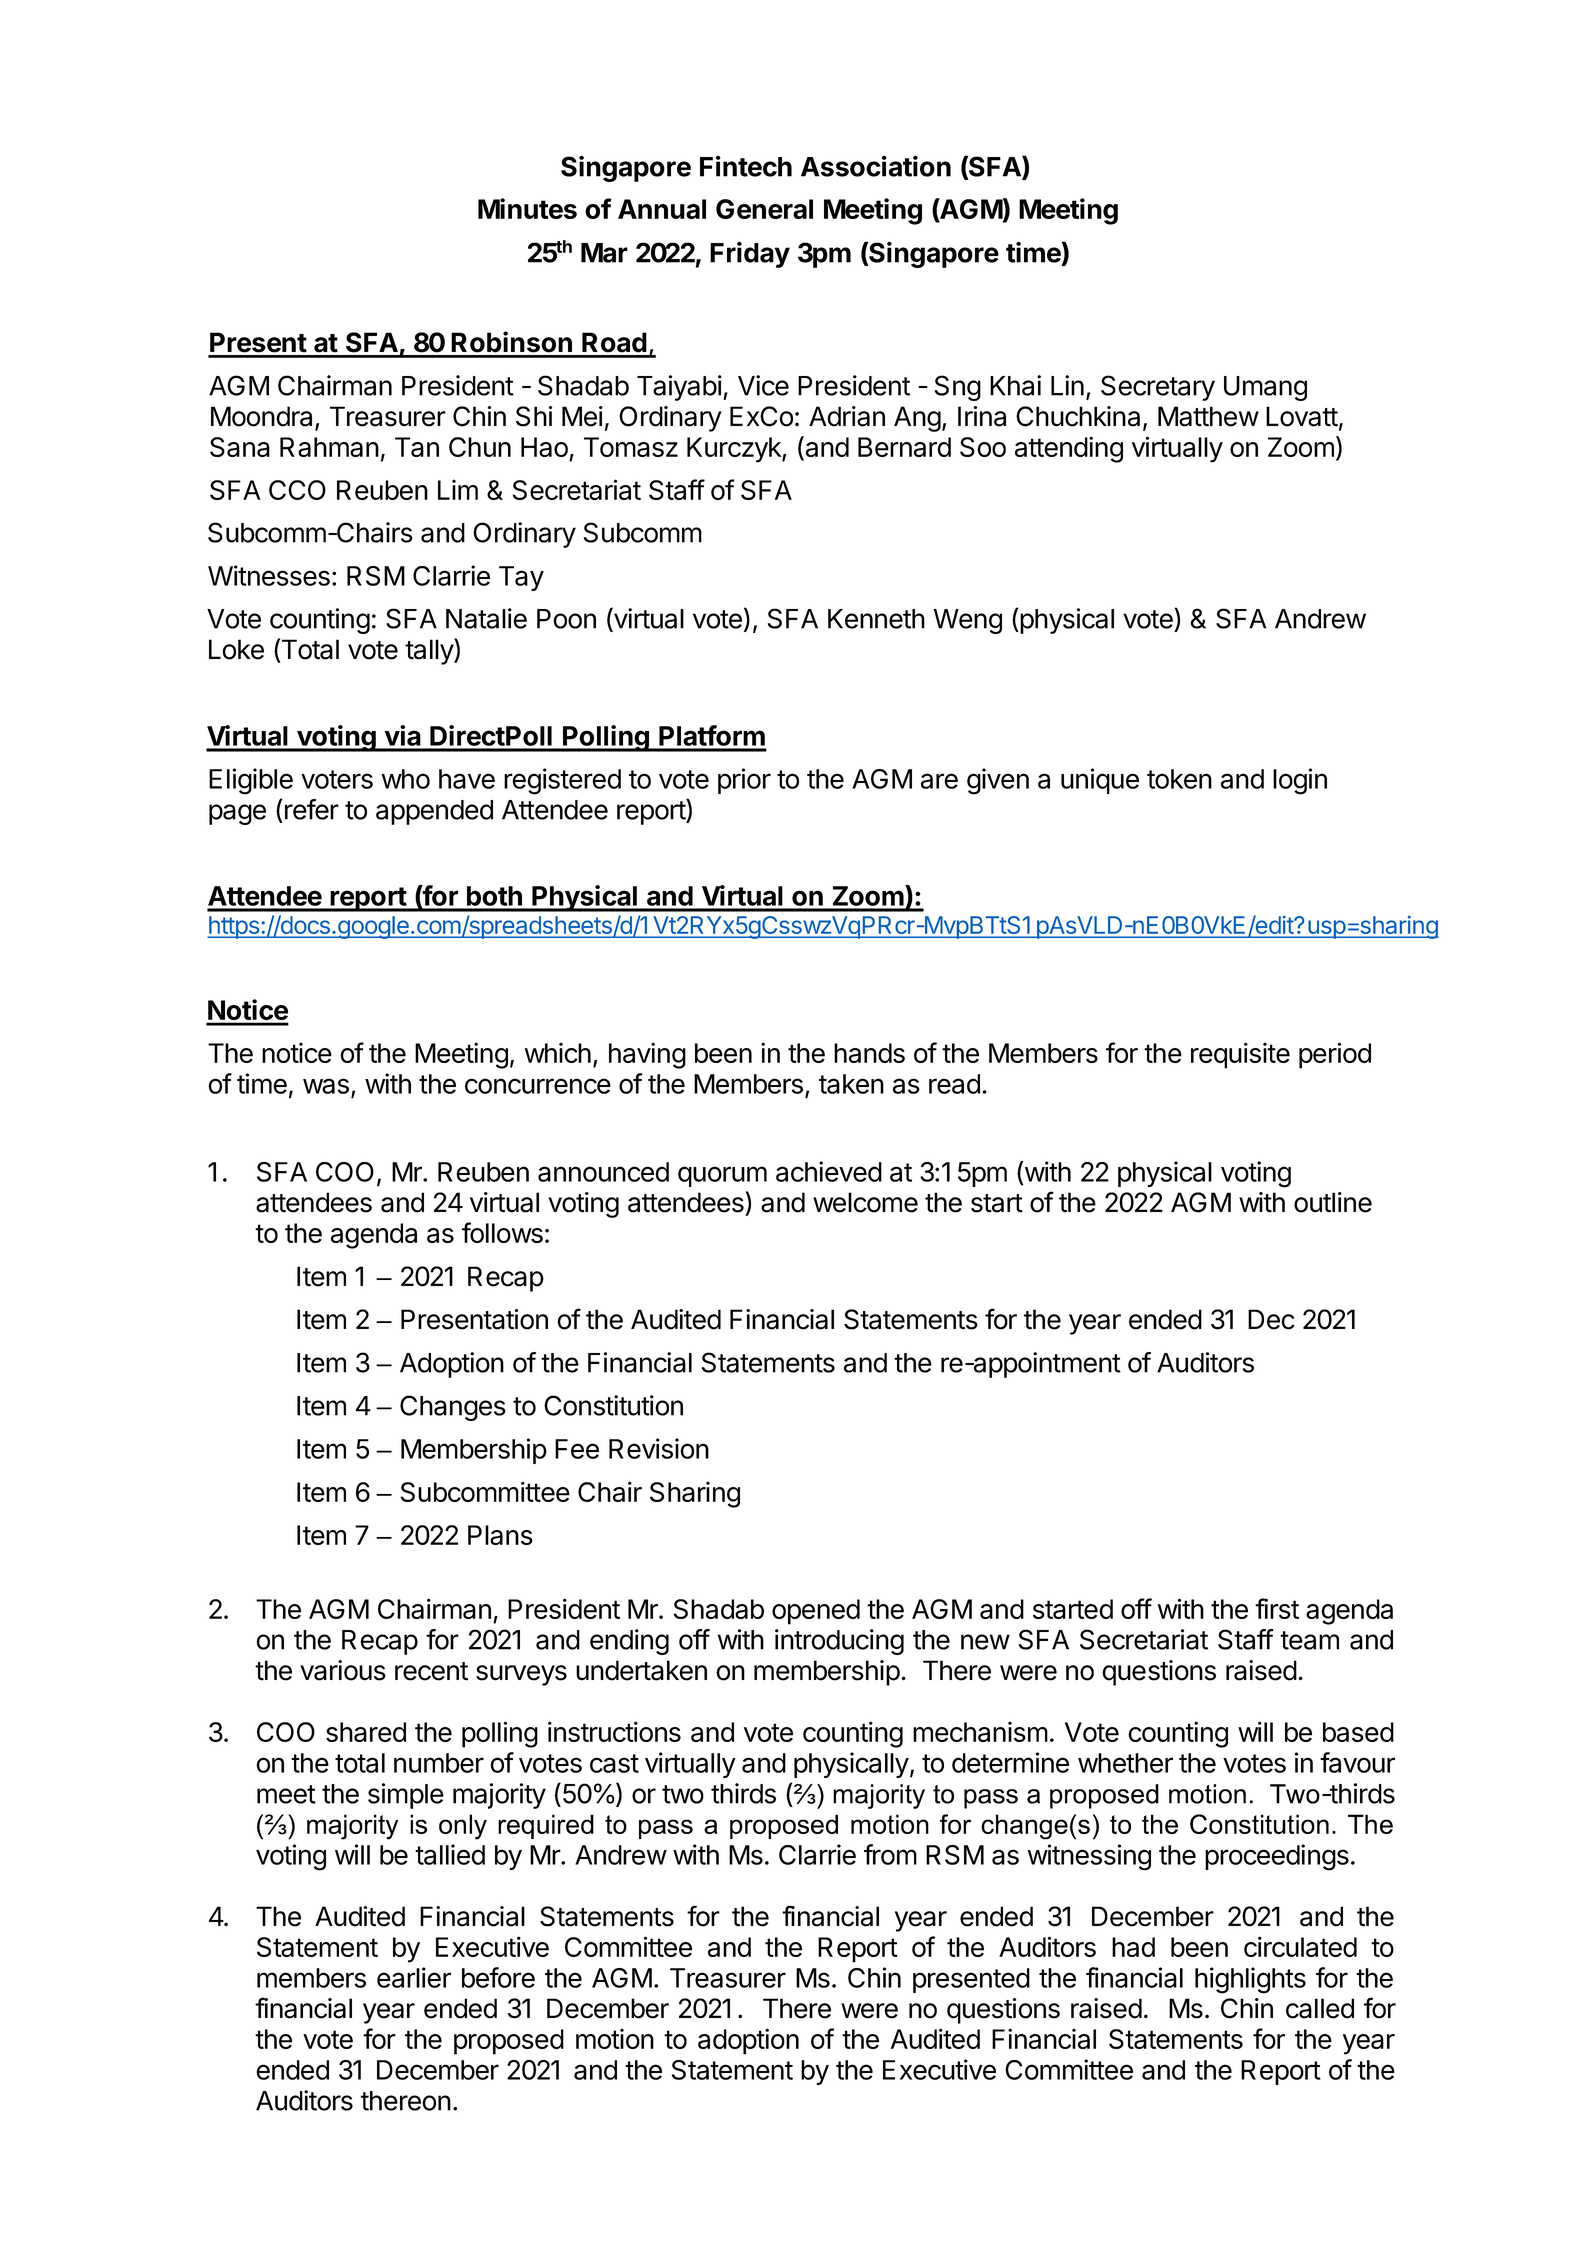 The width and height of the document is (1591, 2249). What do you see at coordinates (764, 209) in the document?
I see `General` at bounding box center [764, 209].
